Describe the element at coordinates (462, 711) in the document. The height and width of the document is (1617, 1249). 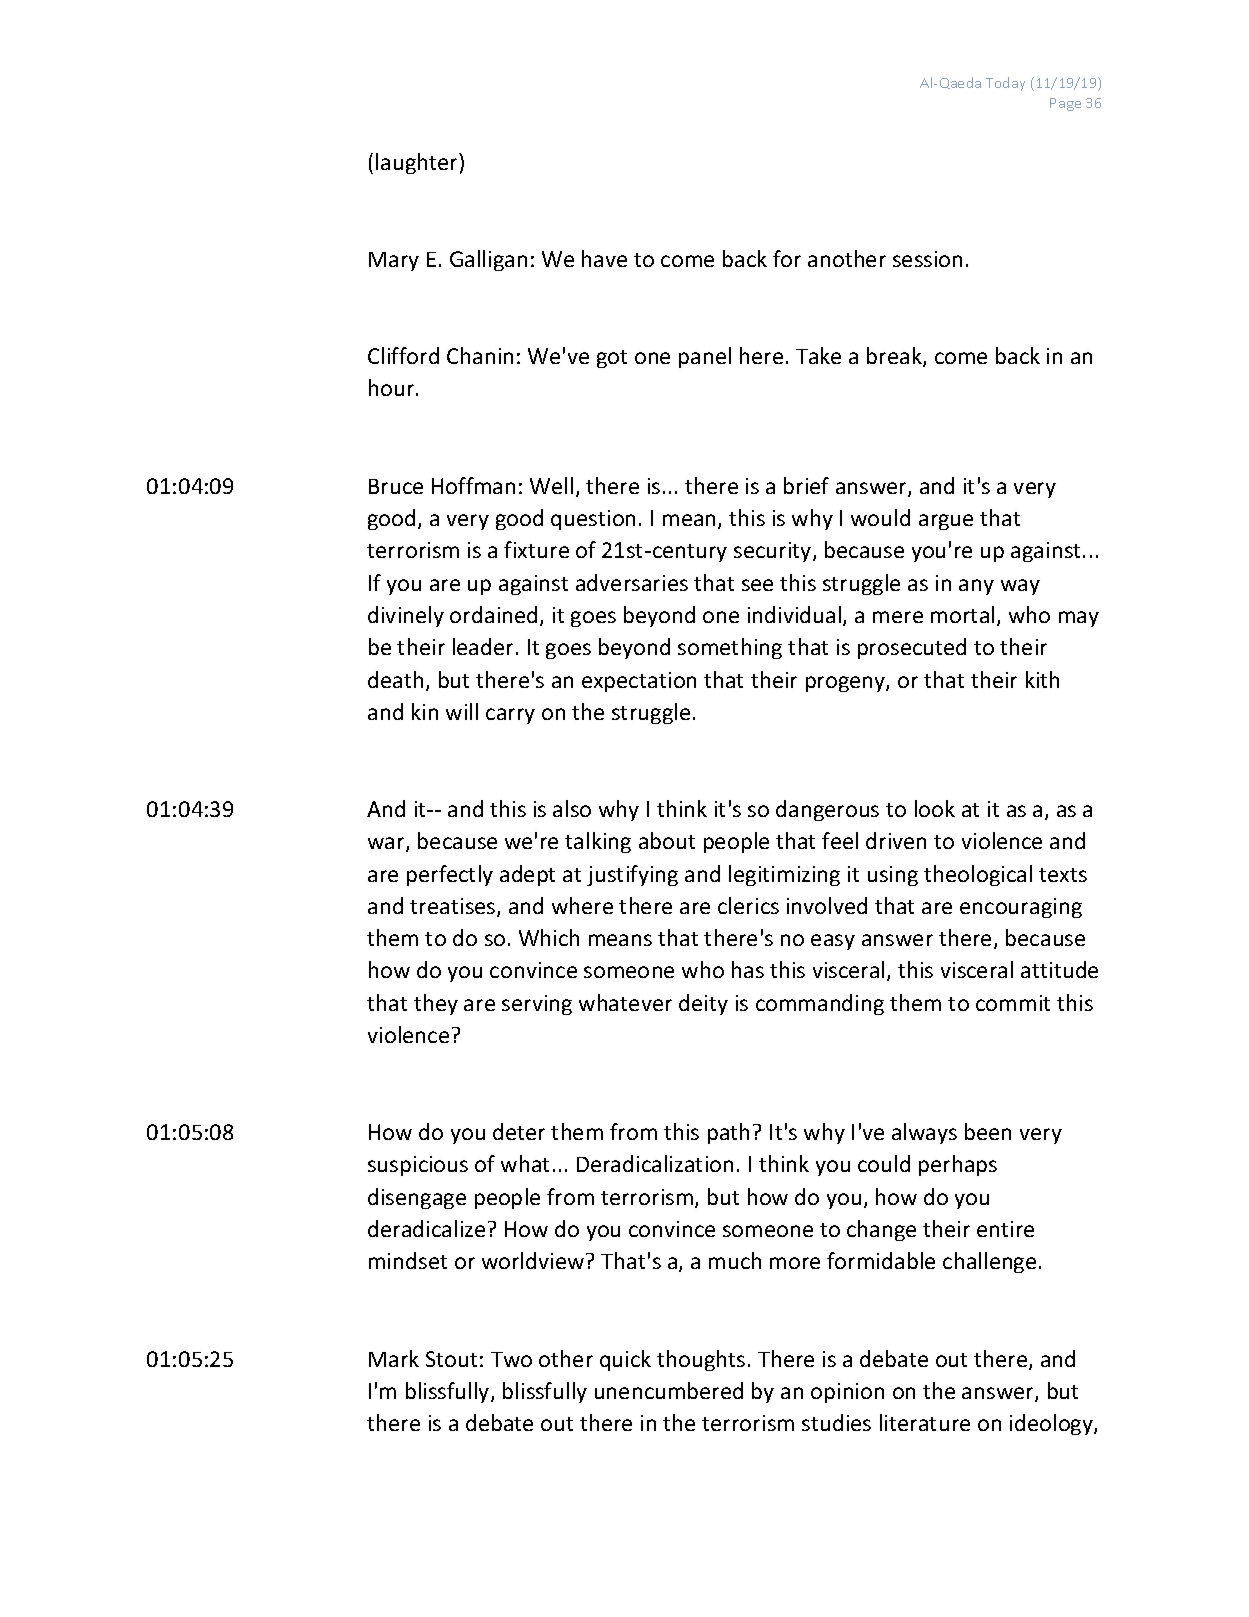
I see `will` at that location.
